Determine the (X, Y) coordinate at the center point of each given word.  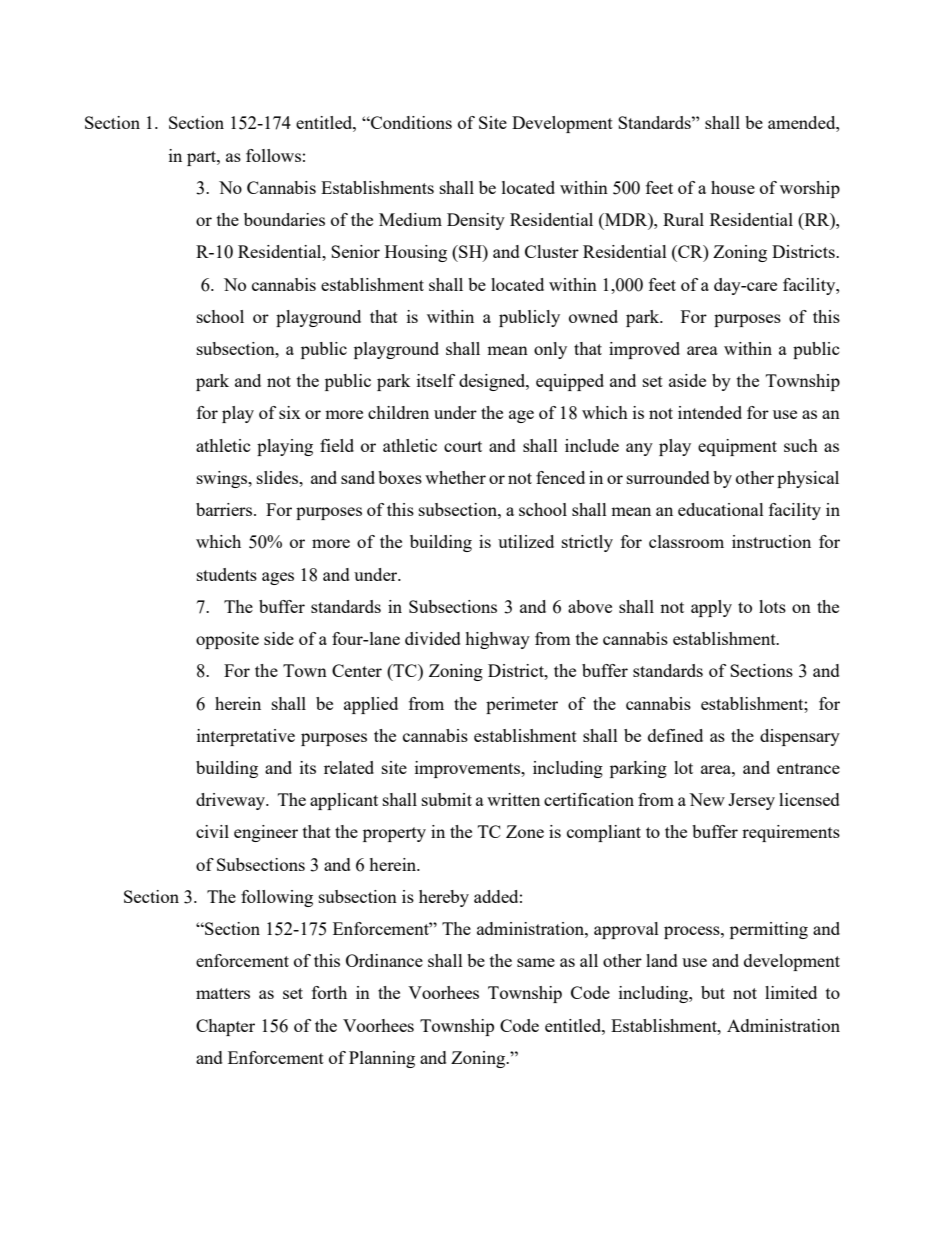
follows (273, 155)
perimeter (522, 705)
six (290, 412)
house (733, 187)
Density (476, 221)
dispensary (800, 737)
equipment (737, 447)
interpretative (246, 737)
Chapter (225, 1027)
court (463, 446)
